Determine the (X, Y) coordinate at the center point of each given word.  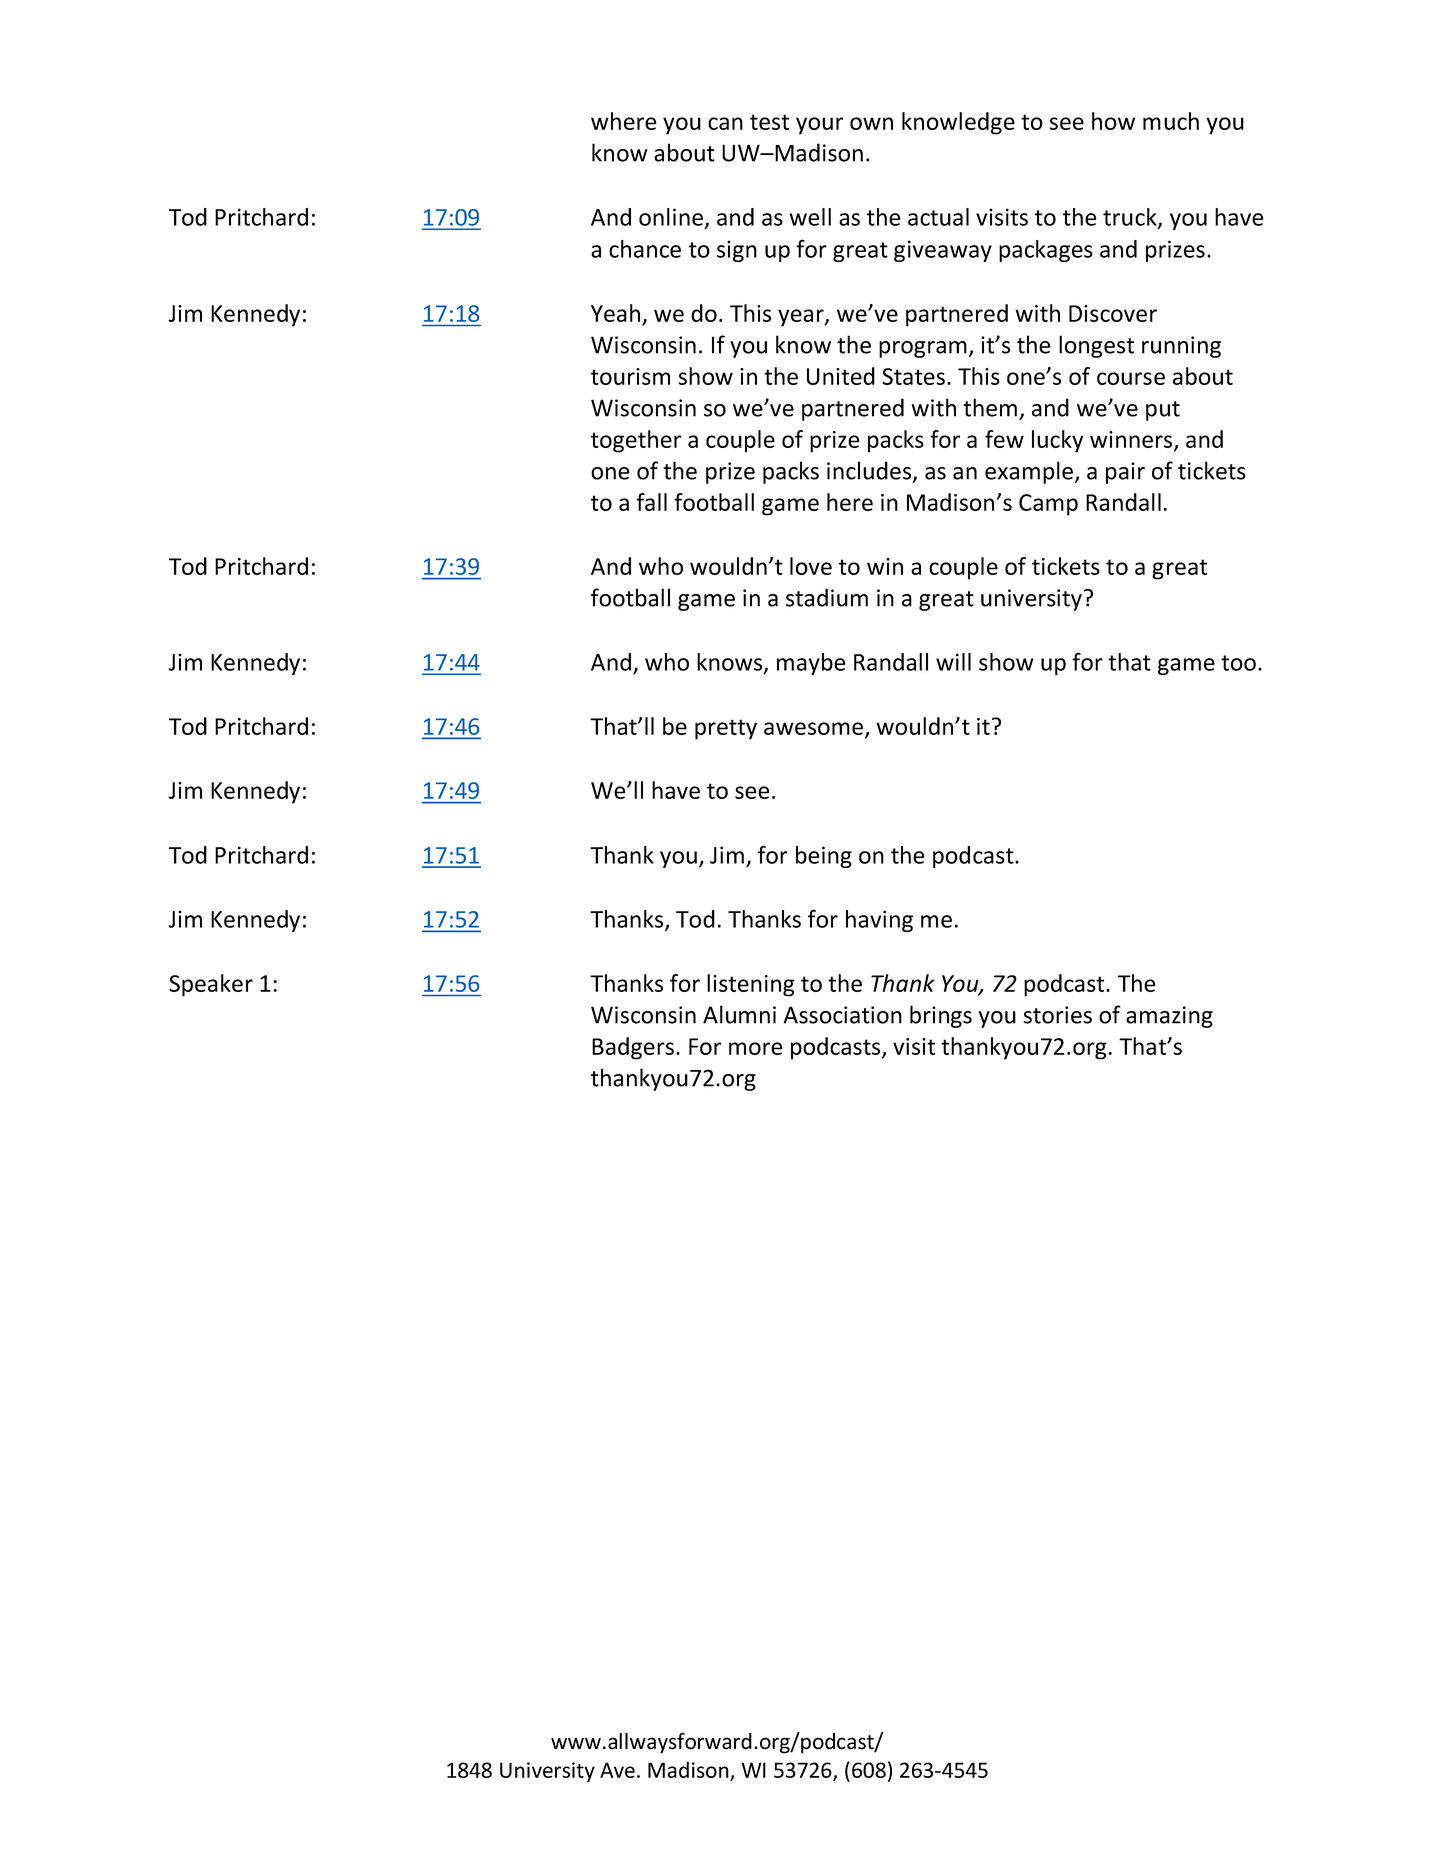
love (811, 566)
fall (651, 502)
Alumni (739, 1014)
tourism (630, 376)
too (1238, 663)
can (725, 123)
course (1131, 378)
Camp (1048, 505)
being (824, 857)
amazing (1169, 1017)
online (671, 217)
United (841, 376)
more (755, 1048)
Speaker (211, 985)
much (1171, 121)
